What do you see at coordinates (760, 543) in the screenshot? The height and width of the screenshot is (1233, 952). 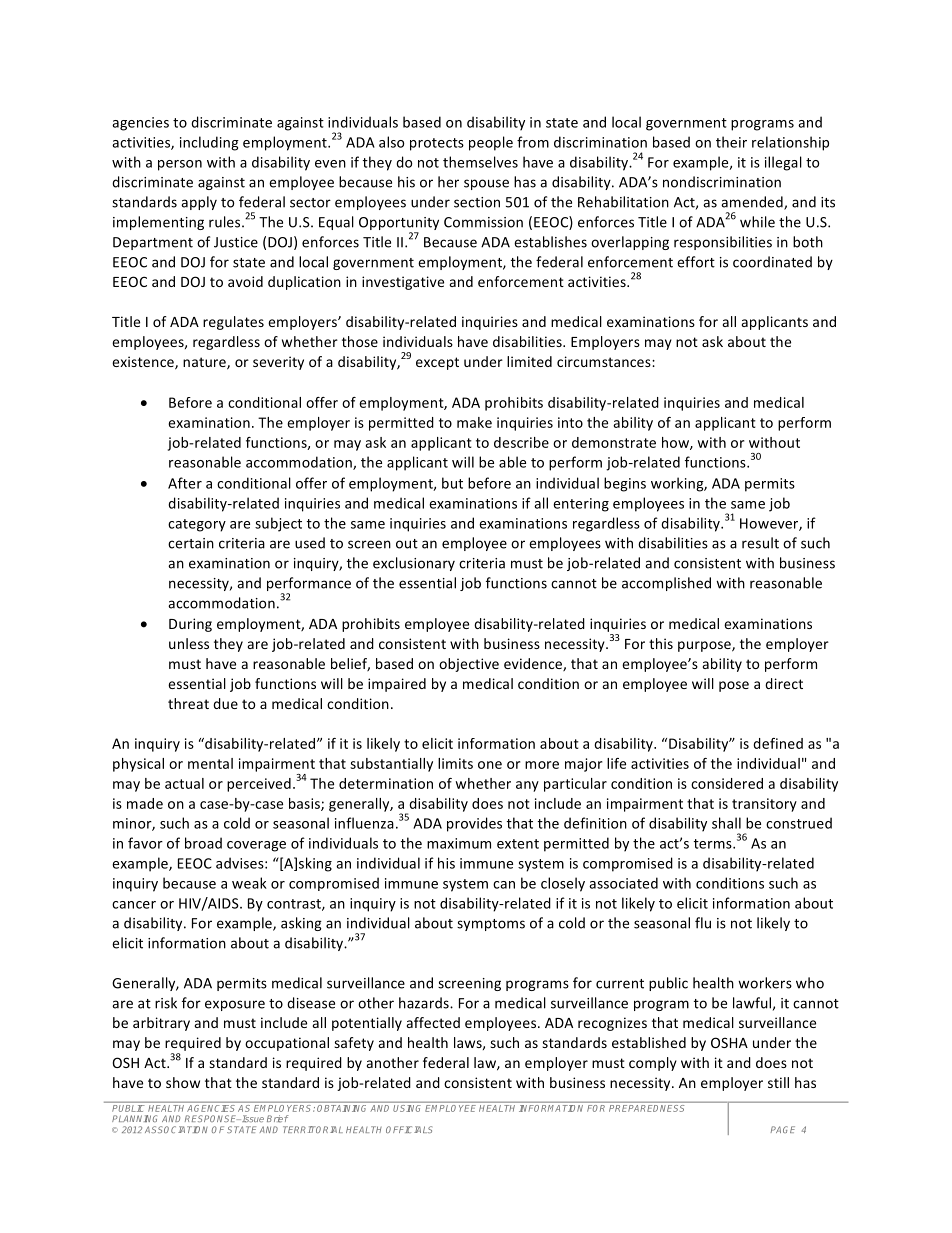 I see `result` at bounding box center [760, 543].
